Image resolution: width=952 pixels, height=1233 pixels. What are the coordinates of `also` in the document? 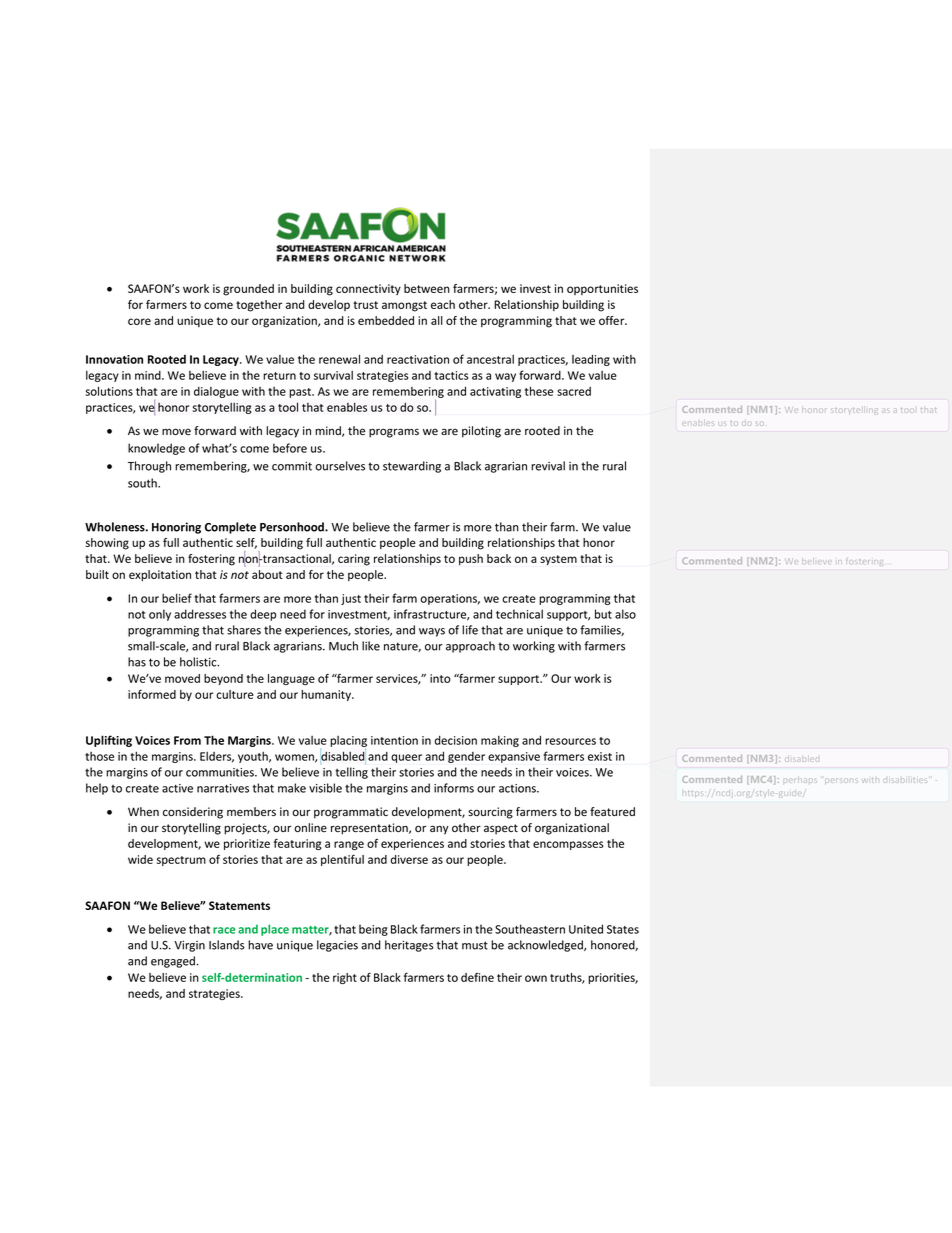 It's located at (625, 614).
